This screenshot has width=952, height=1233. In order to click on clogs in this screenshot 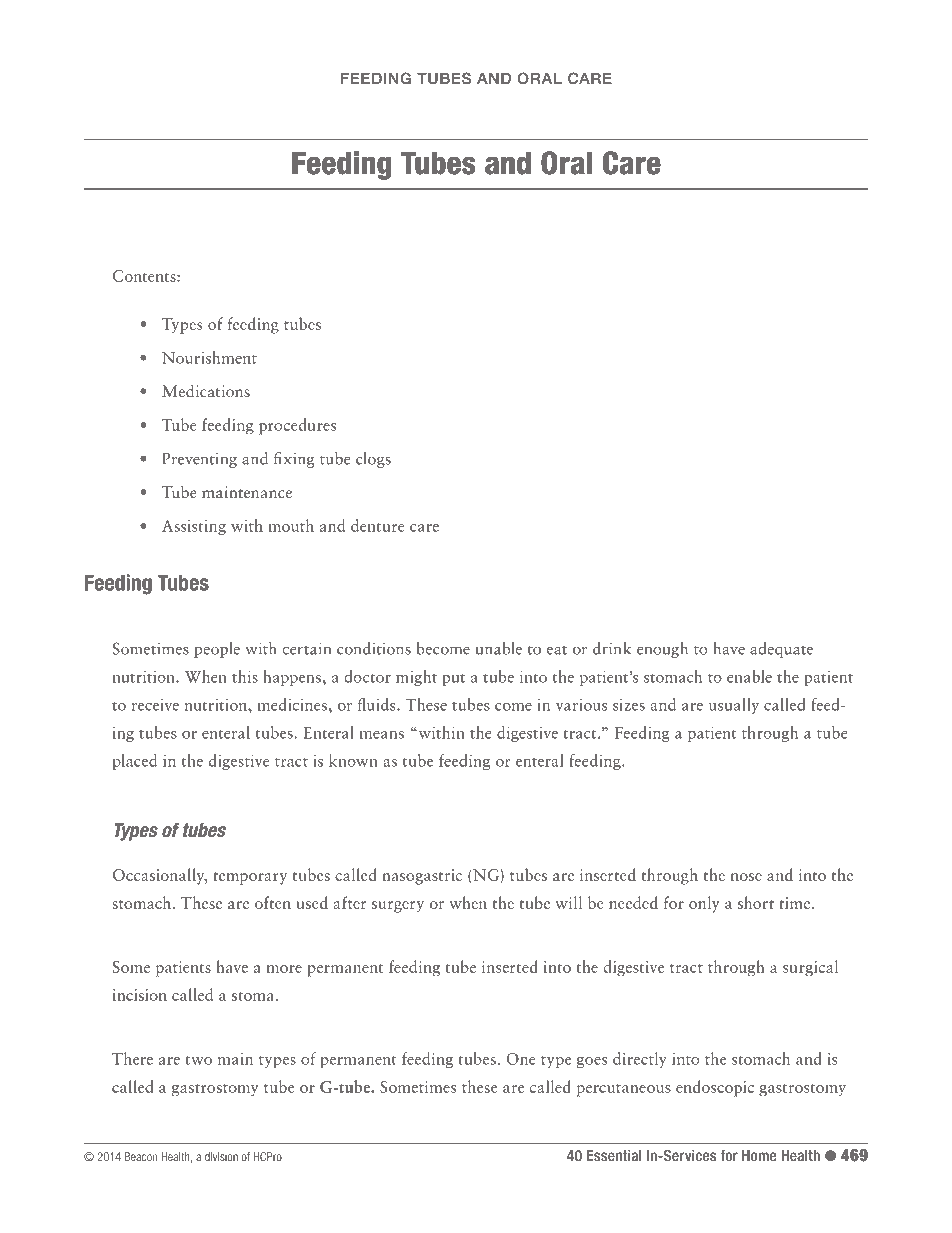, I will do `click(373, 460)`.
